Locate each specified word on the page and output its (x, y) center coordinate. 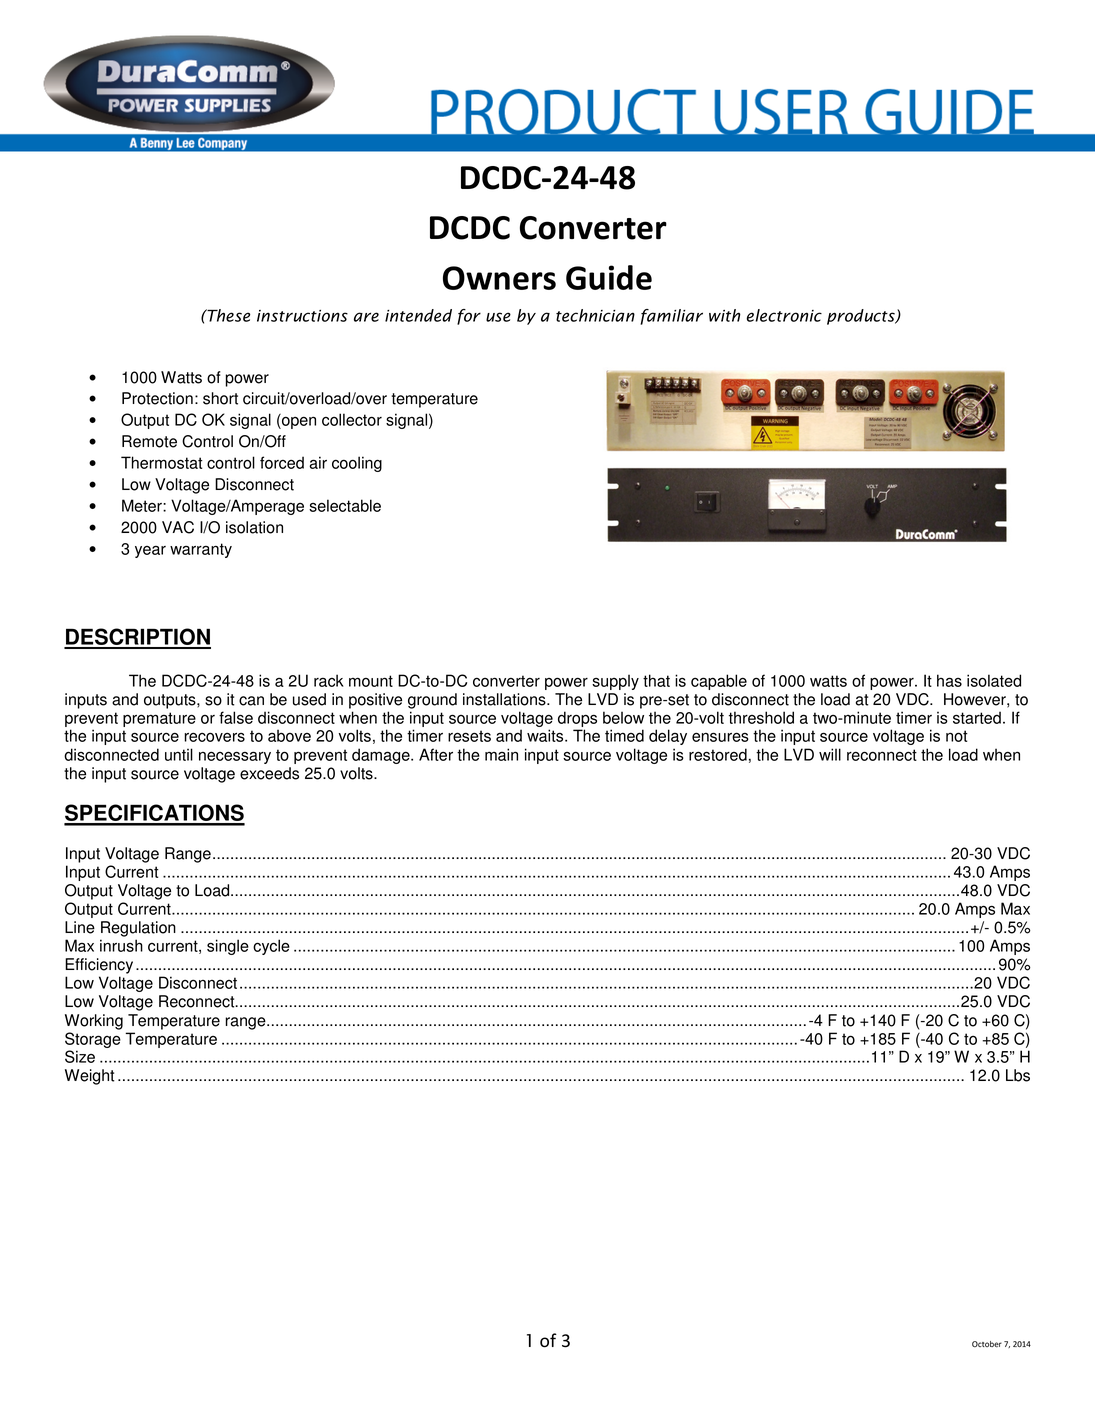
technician (595, 315)
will (830, 754)
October (987, 1344)
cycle (271, 947)
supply (615, 682)
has (949, 680)
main (501, 754)
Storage (93, 1040)
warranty (201, 550)
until (179, 754)
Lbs (1018, 1075)
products (862, 317)
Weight (89, 1077)
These (227, 315)
